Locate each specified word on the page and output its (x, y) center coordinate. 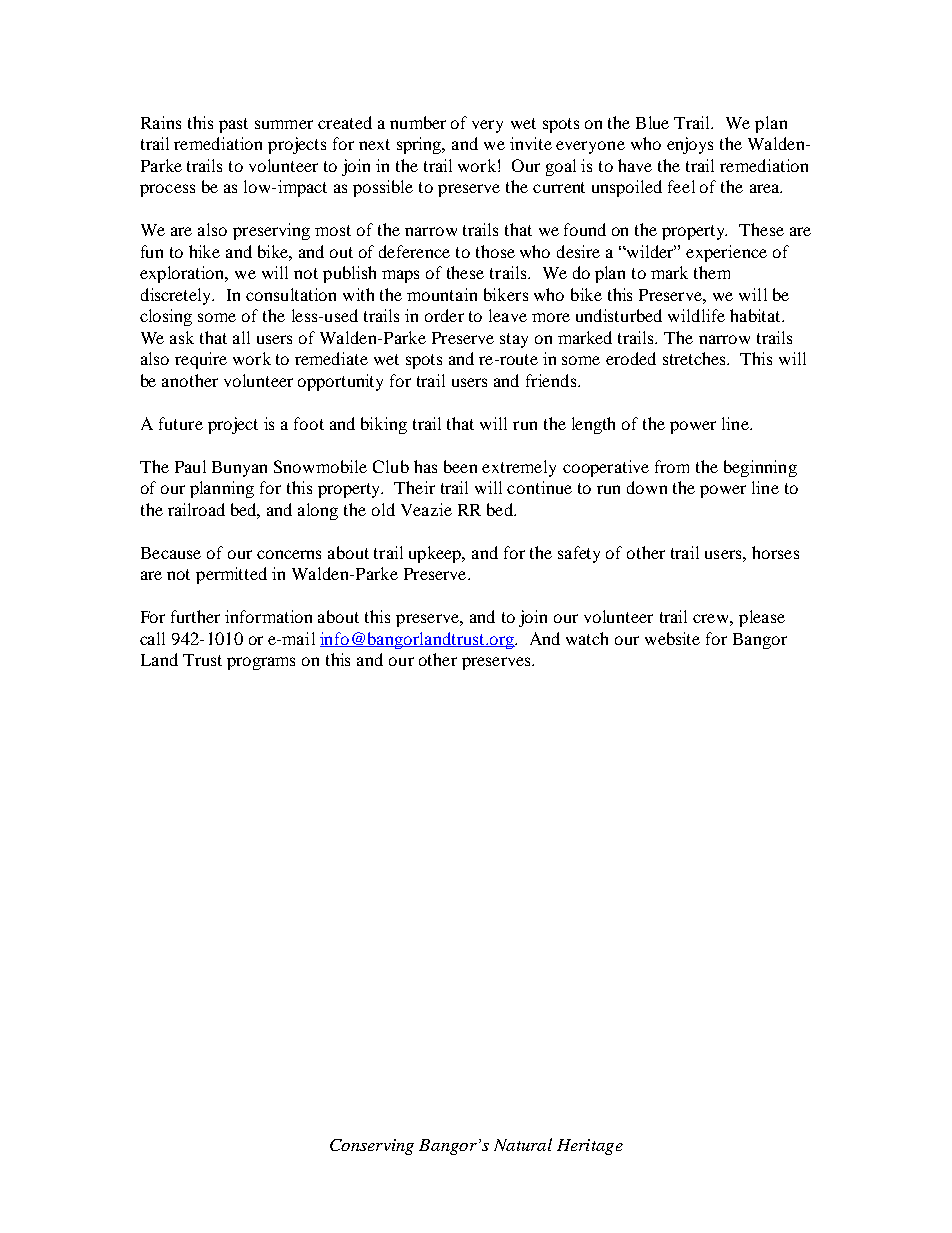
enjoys (690, 145)
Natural (523, 1144)
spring (420, 145)
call (152, 638)
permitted (231, 575)
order (444, 315)
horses (775, 552)
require (201, 360)
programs (261, 663)
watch (587, 638)
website (672, 638)
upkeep (436, 554)
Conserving (372, 1147)
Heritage (590, 1147)
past (233, 125)
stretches (695, 358)
